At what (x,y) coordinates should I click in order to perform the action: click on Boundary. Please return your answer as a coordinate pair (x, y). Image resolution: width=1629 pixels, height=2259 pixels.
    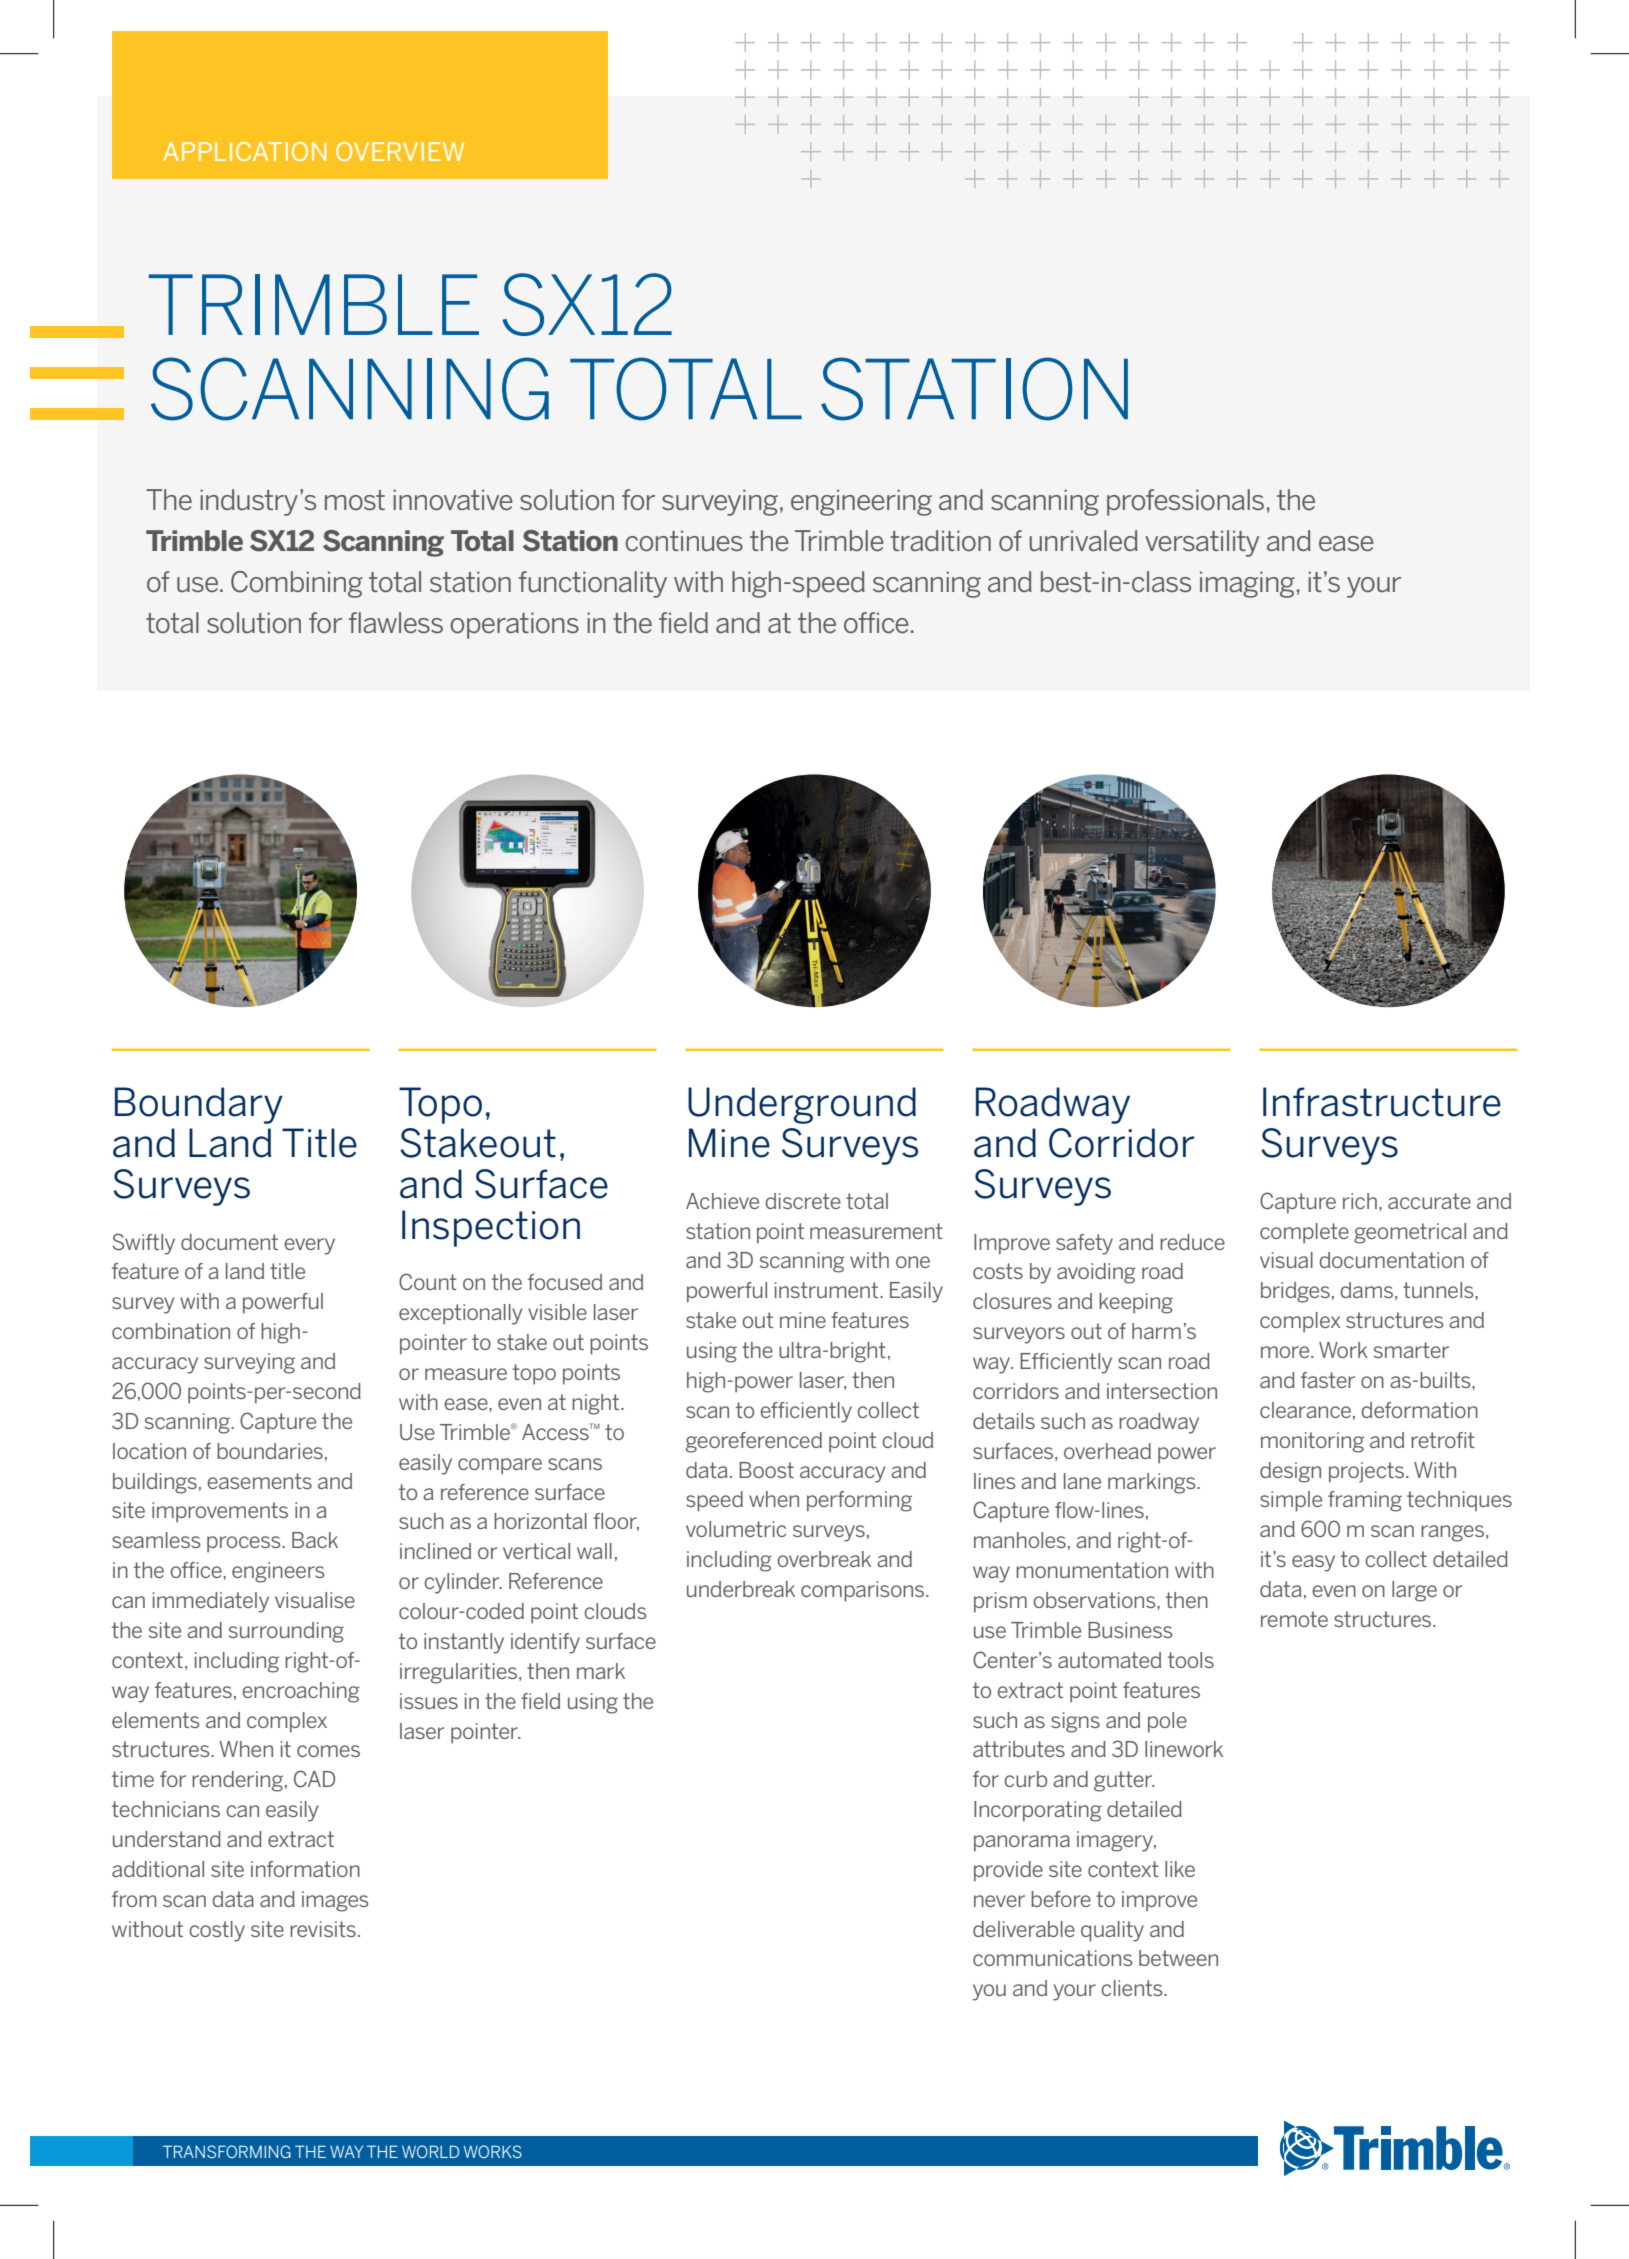
    Looking at the image, I should click on (199, 1105).
